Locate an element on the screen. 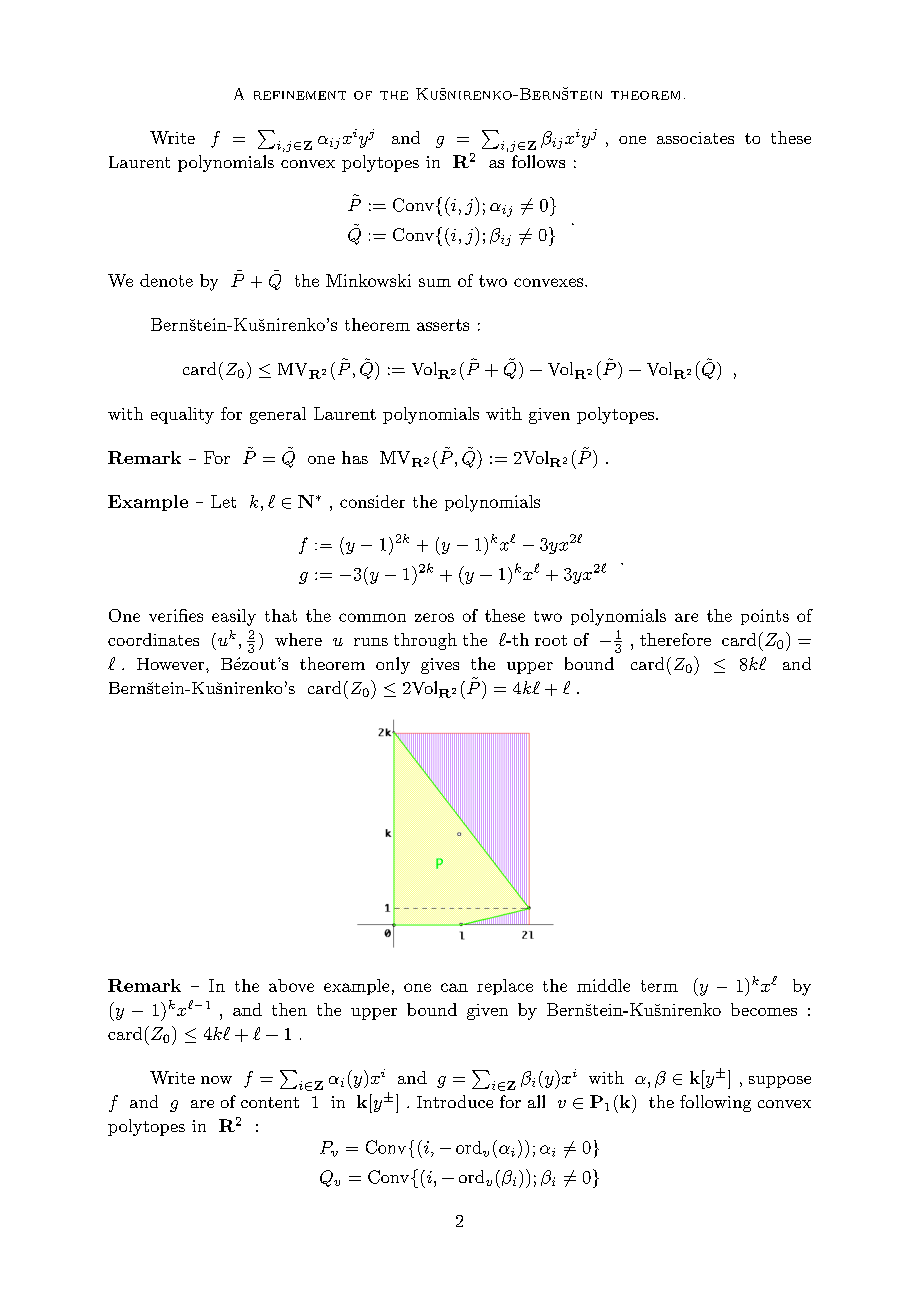 The height and width of the screenshot is (1308, 924). However is located at coordinates (172, 664).
